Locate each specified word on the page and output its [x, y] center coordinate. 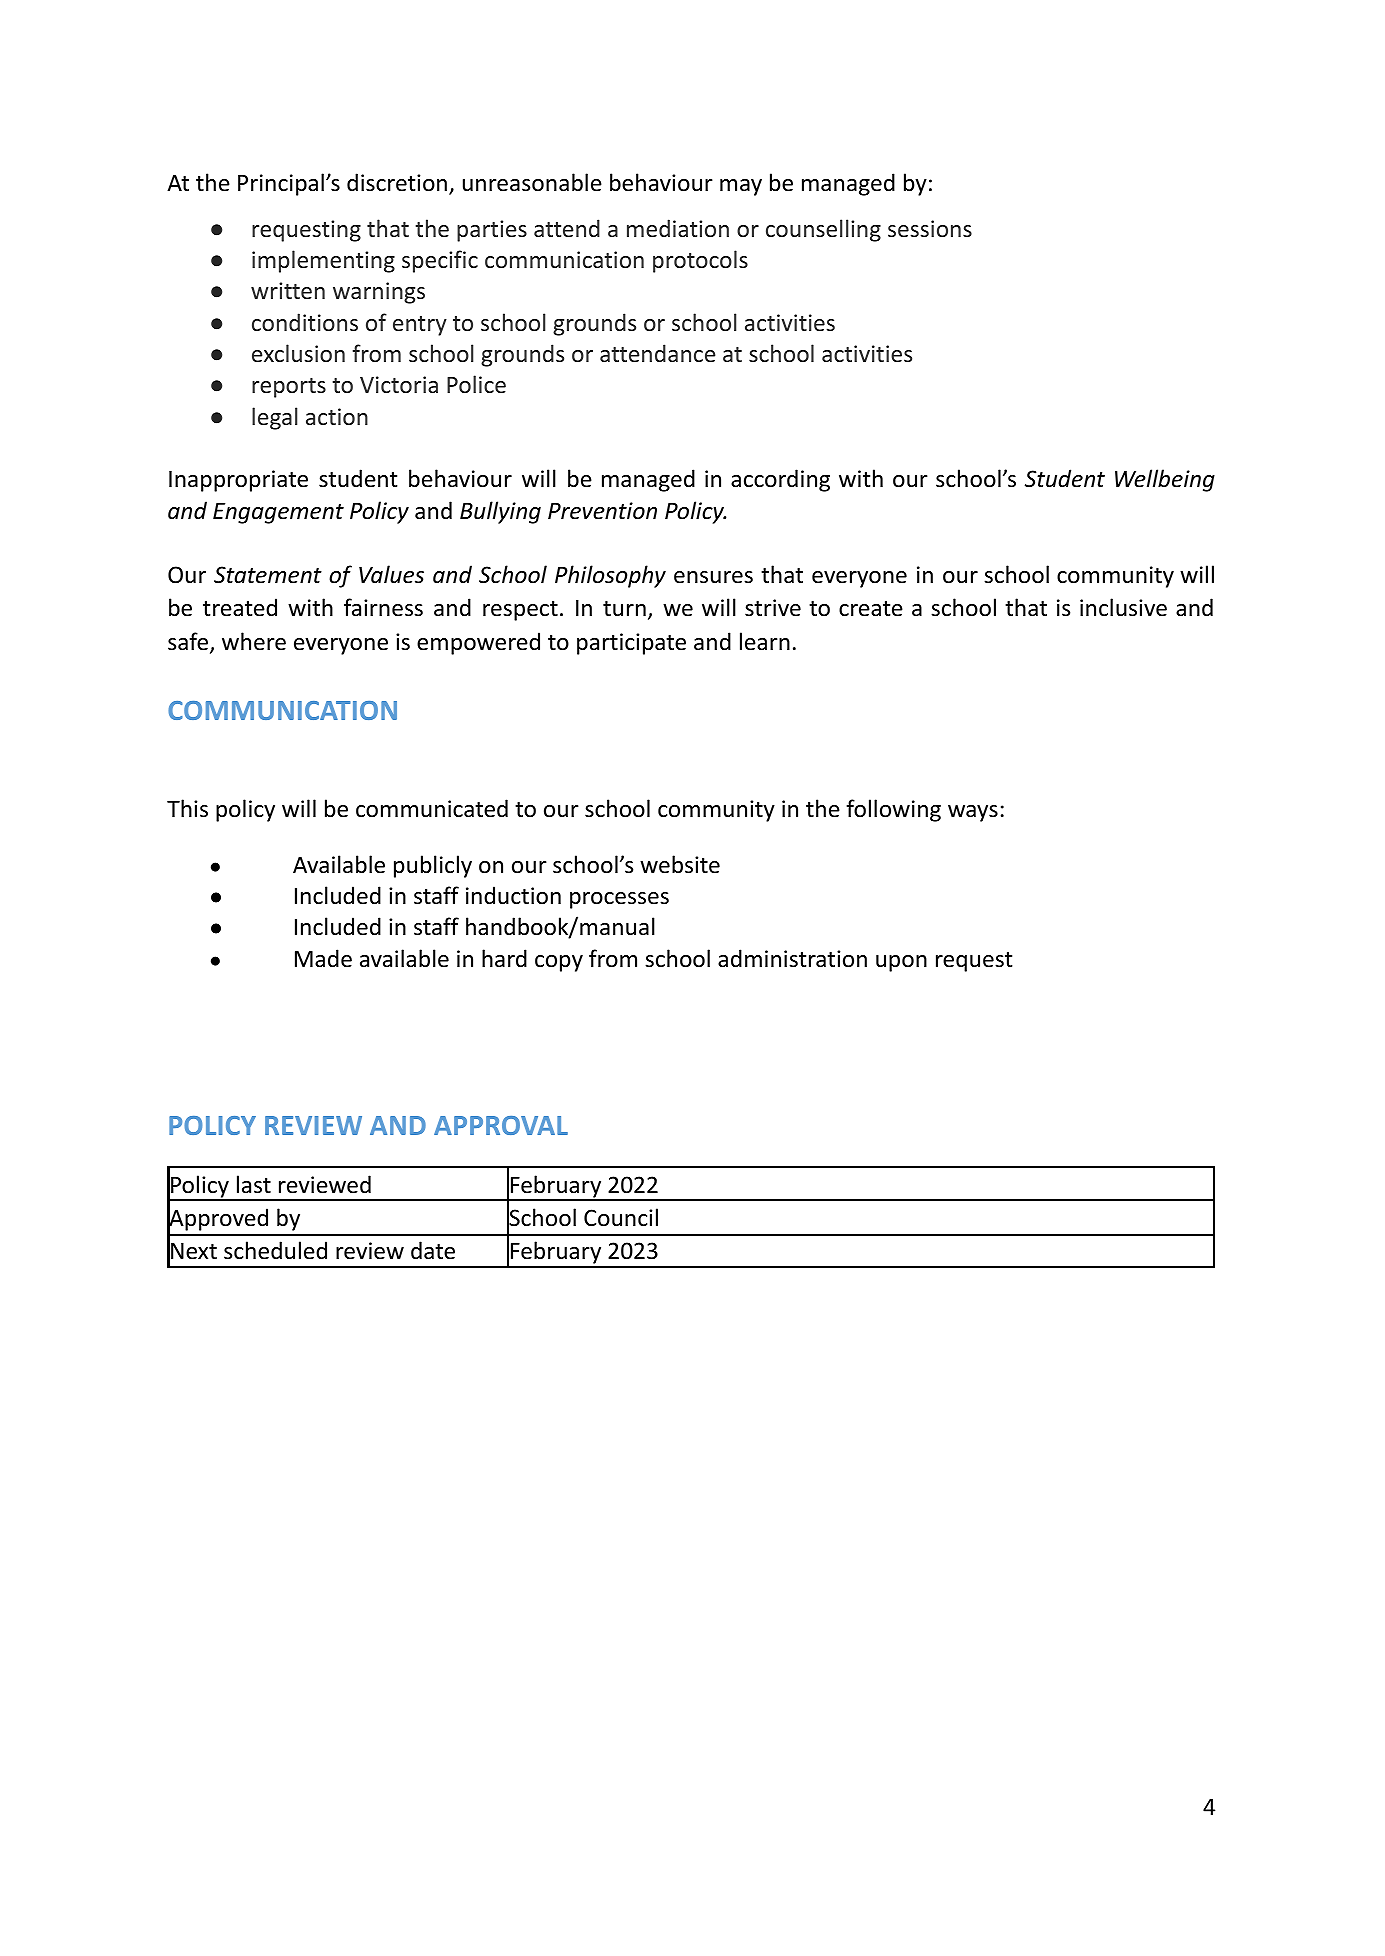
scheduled [275, 1250]
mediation [678, 228]
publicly [433, 866]
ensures [713, 577]
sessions [930, 228]
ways [973, 813]
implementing [323, 261]
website [680, 864]
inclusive [1123, 607]
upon [901, 963]
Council [621, 1217]
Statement [268, 575]
